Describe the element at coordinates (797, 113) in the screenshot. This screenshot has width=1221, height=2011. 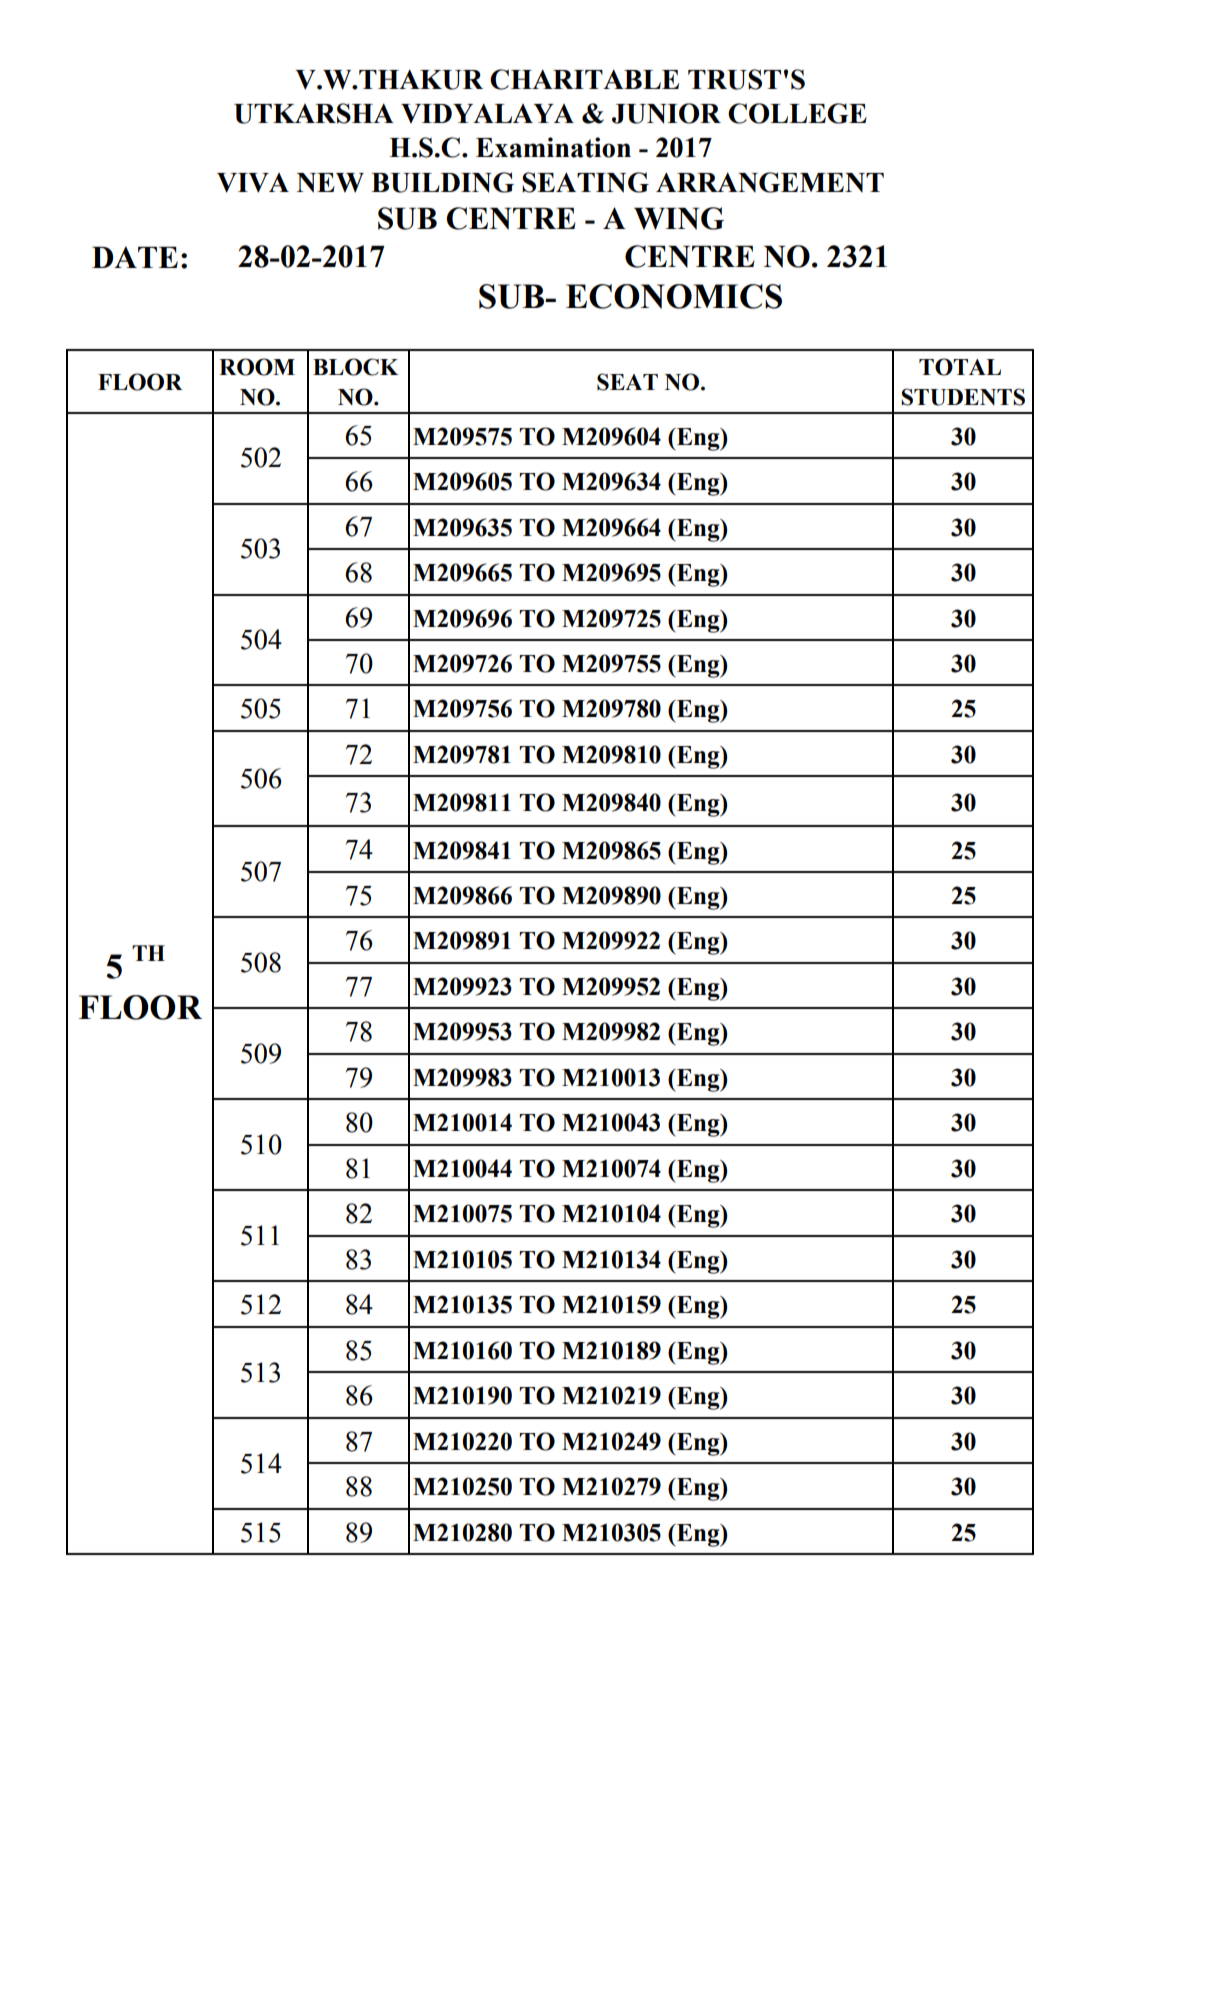
I see `COLLEGE` at that location.
